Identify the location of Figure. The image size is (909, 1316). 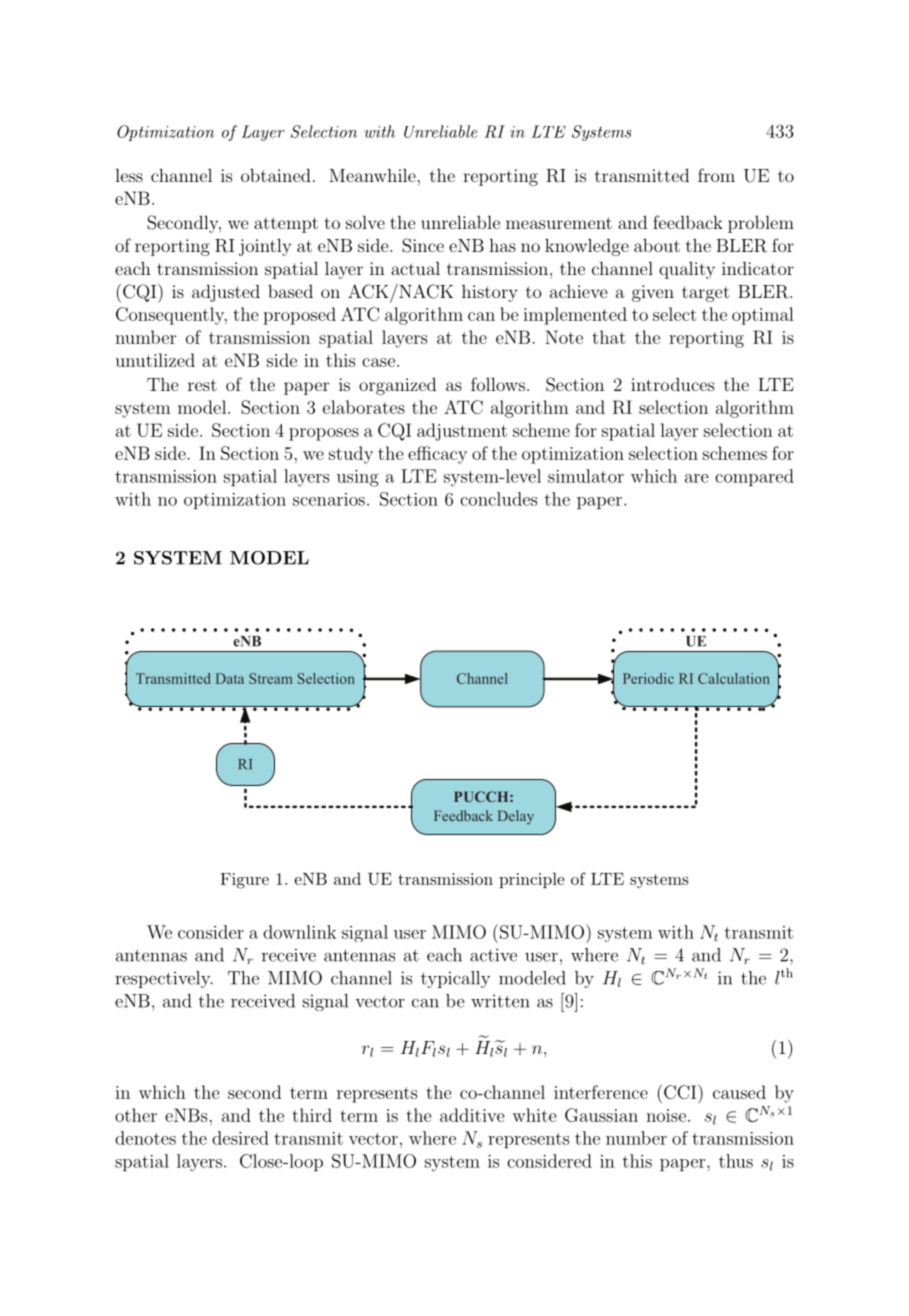
(244, 881).
